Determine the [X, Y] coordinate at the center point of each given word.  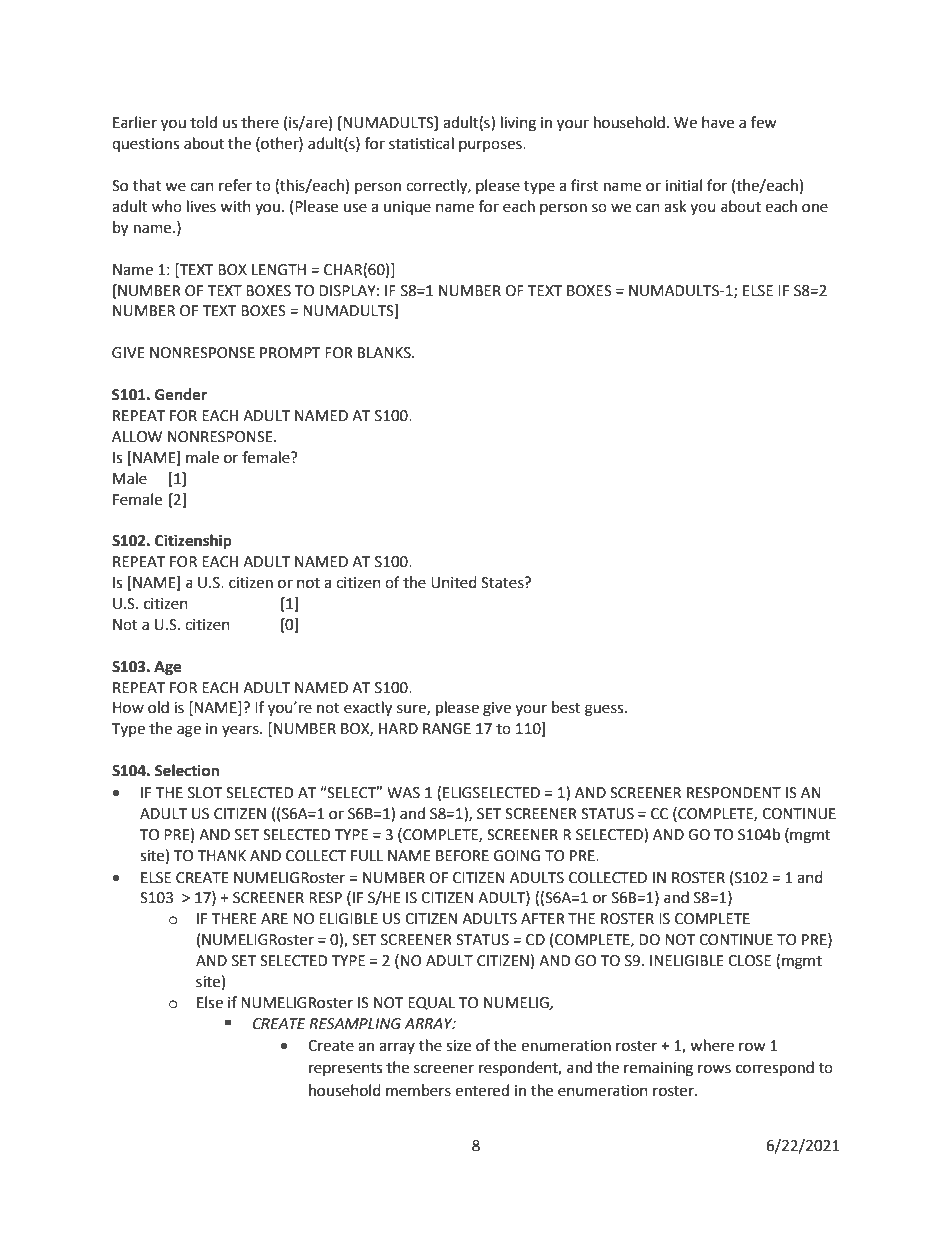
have [718, 122]
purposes [491, 146]
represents [345, 1069]
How [128, 708]
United [454, 582]
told [203, 122]
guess [605, 710]
